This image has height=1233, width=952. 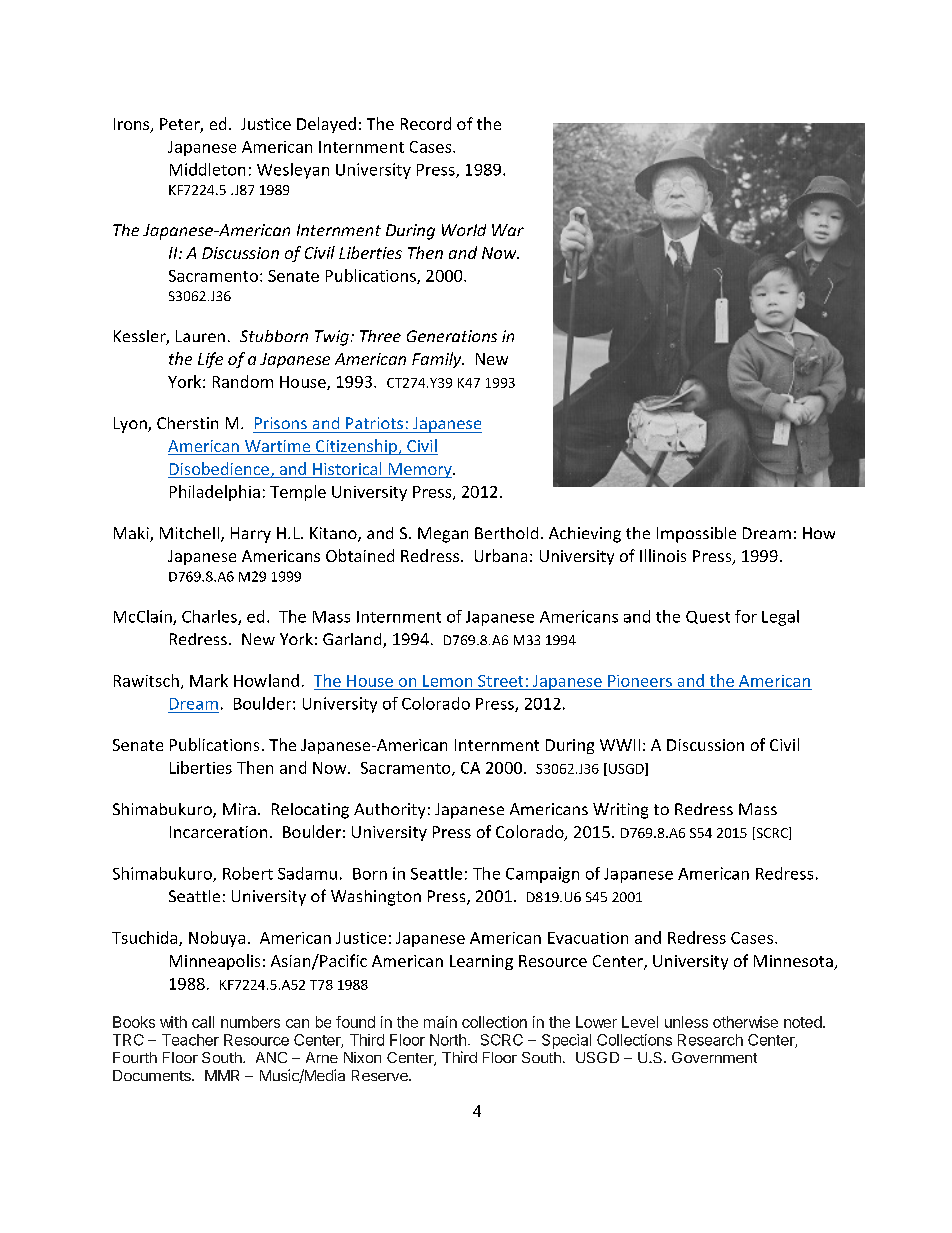 I want to click on Record, so click(x=426, y=123).
